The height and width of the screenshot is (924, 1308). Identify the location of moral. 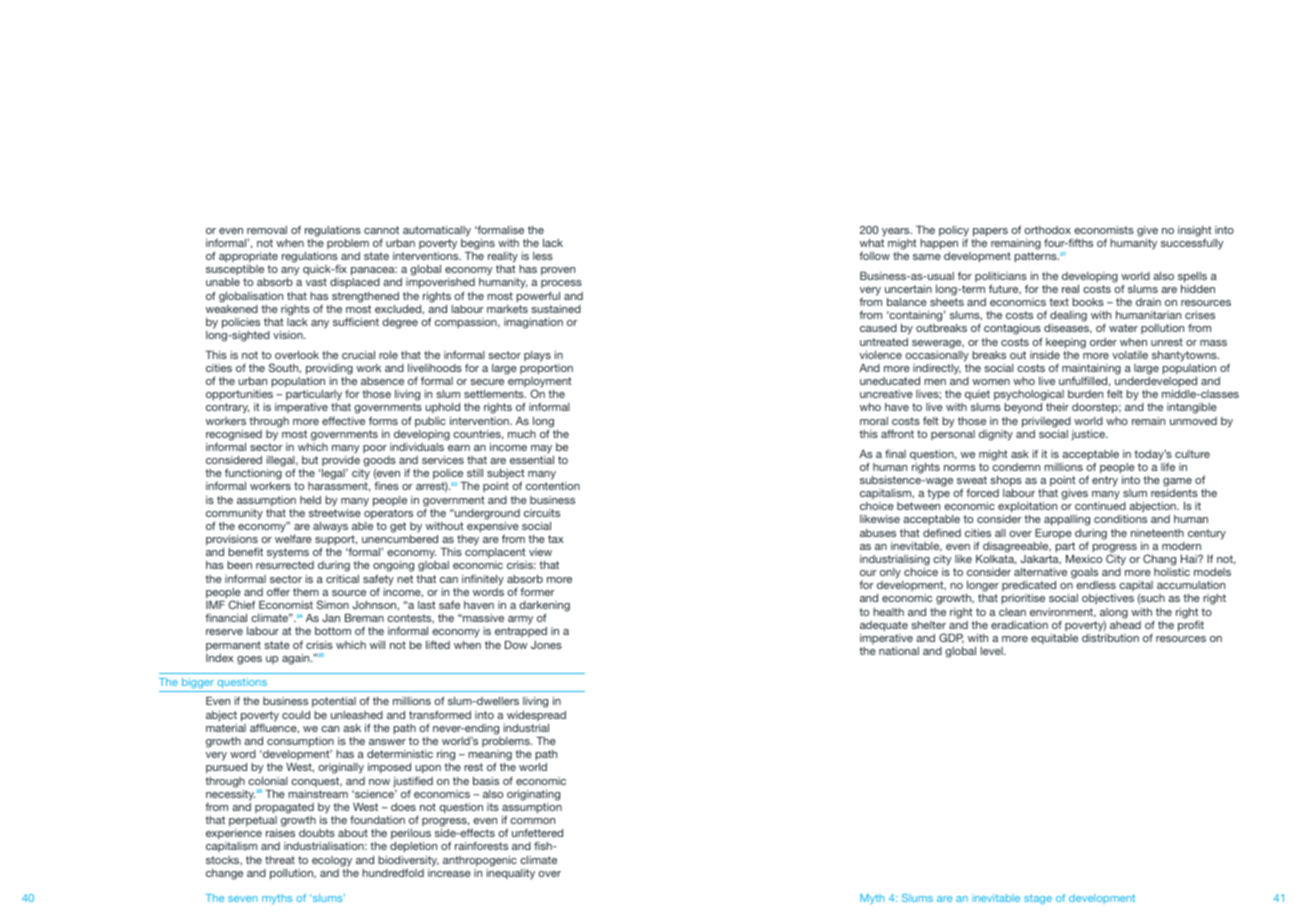
(874, 421).
